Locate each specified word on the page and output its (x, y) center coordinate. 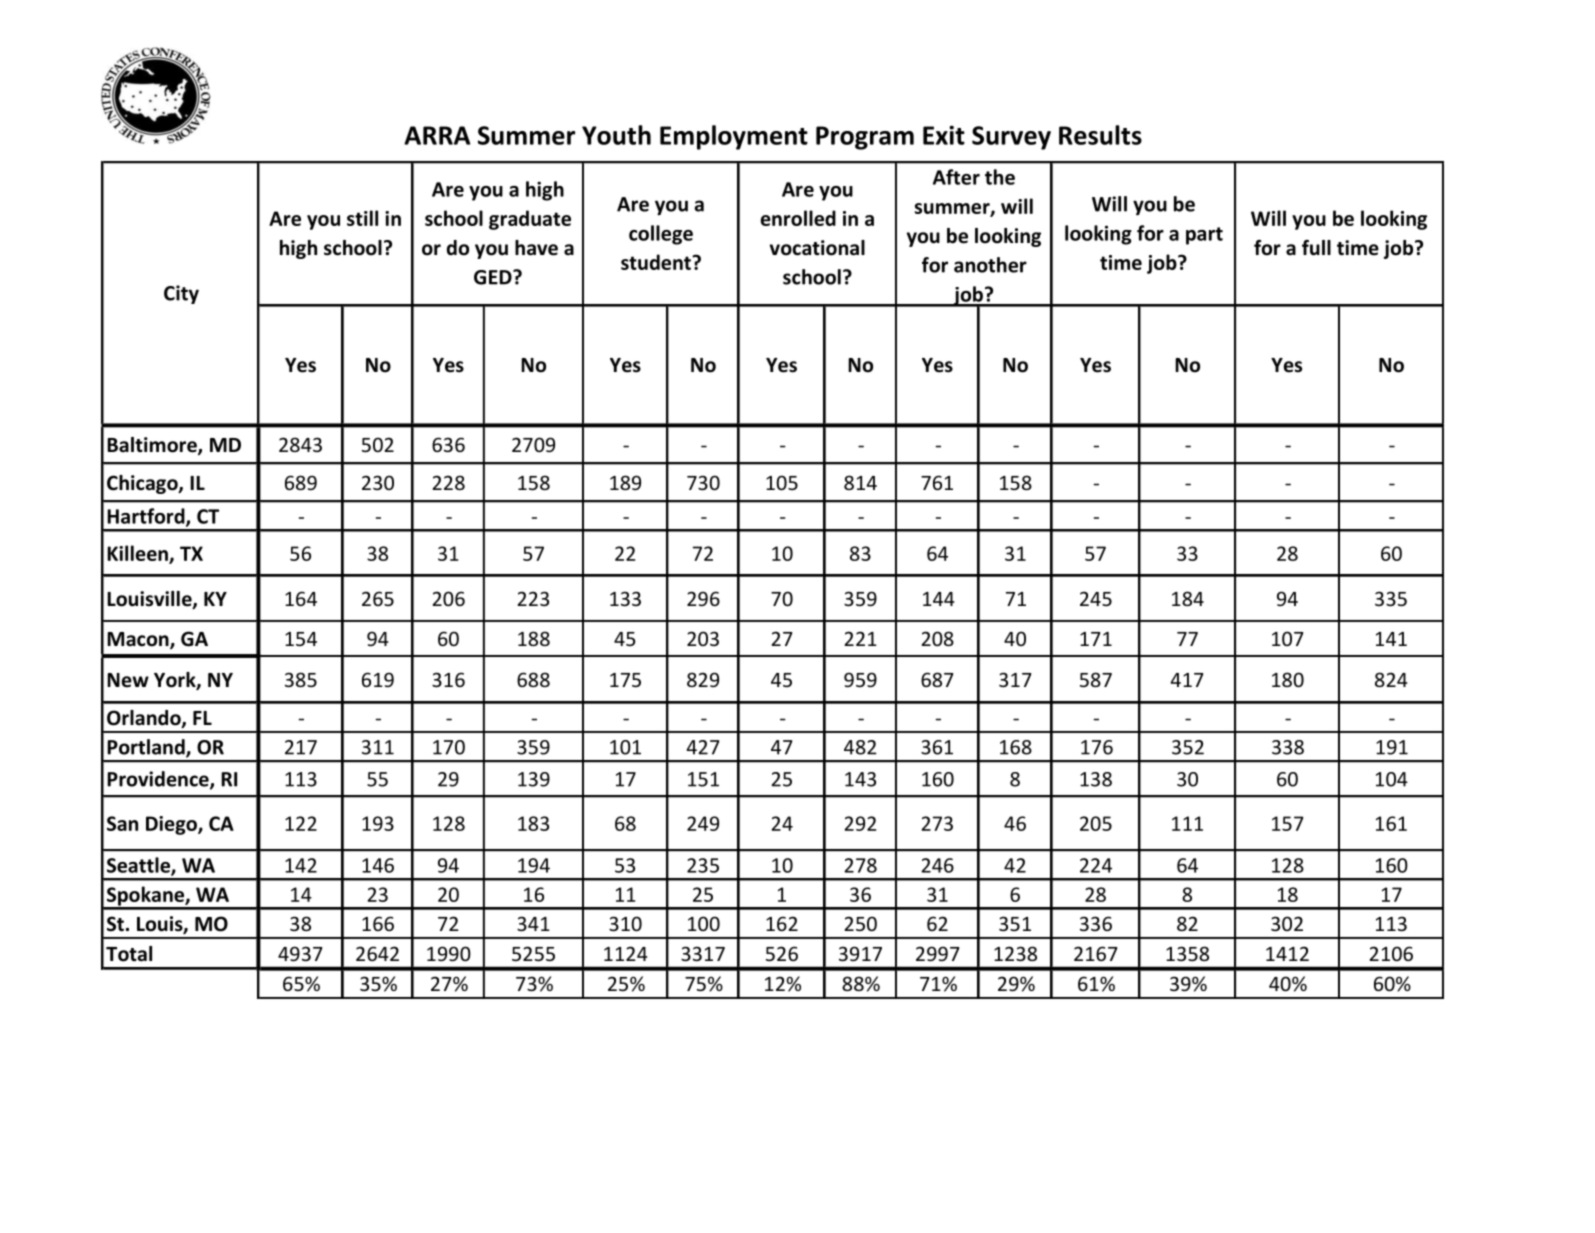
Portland (147, 748)
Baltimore (153, 446)
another (990, 265)
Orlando (145, 719)
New (128, 680)
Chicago (143, 484)
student (657, 262)
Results (1100, 135)
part (1204, 236)
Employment (734, 137)
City (181, 294)
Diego (172, 825)
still (362, 218)
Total (129, 954)
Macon (139, 640)
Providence (159, 780)
